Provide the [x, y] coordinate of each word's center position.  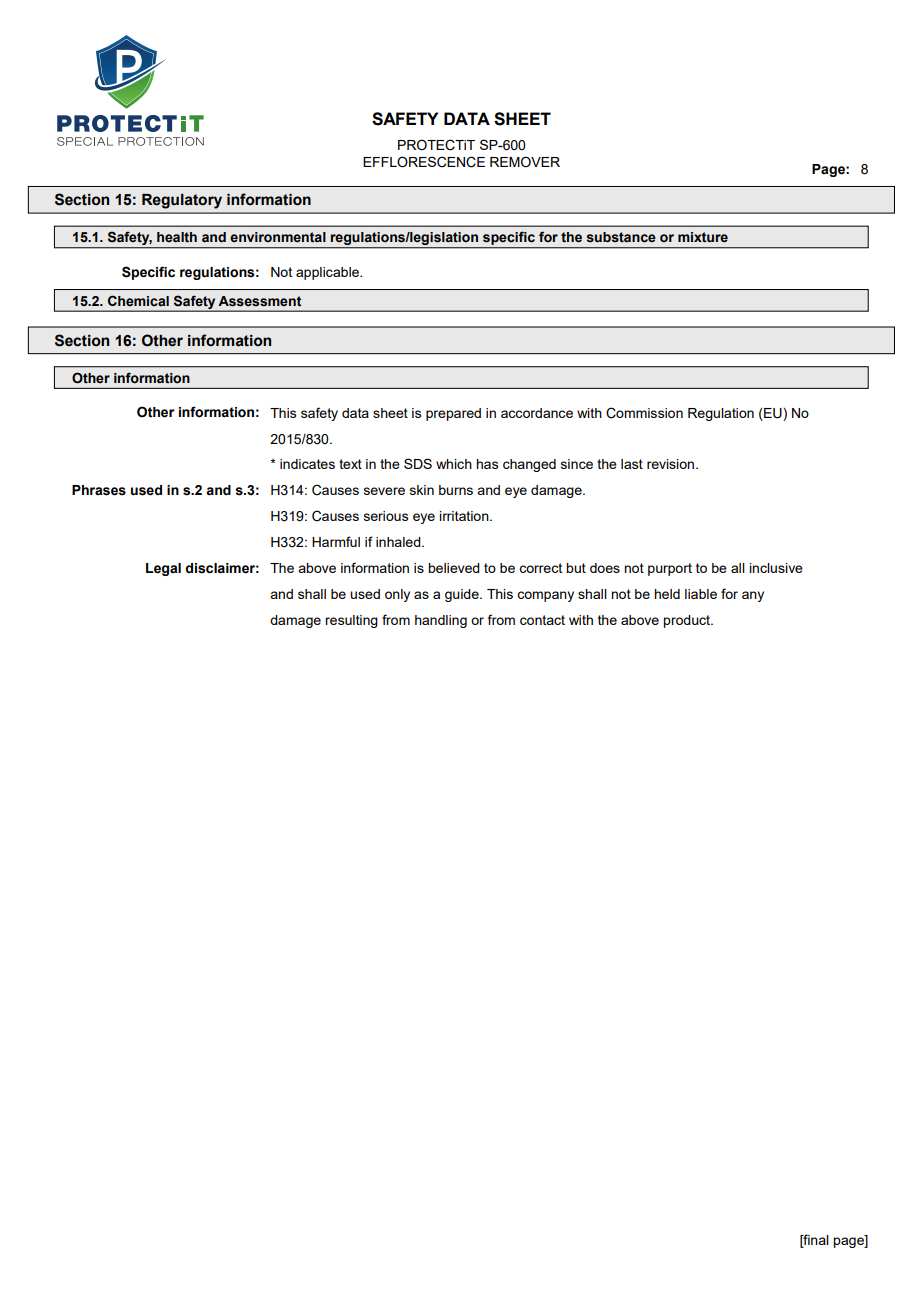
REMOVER [525, 162]
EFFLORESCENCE [424, 162]
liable [701, 594]
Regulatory [182, 201]
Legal [163, 569]
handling [441, 621]
